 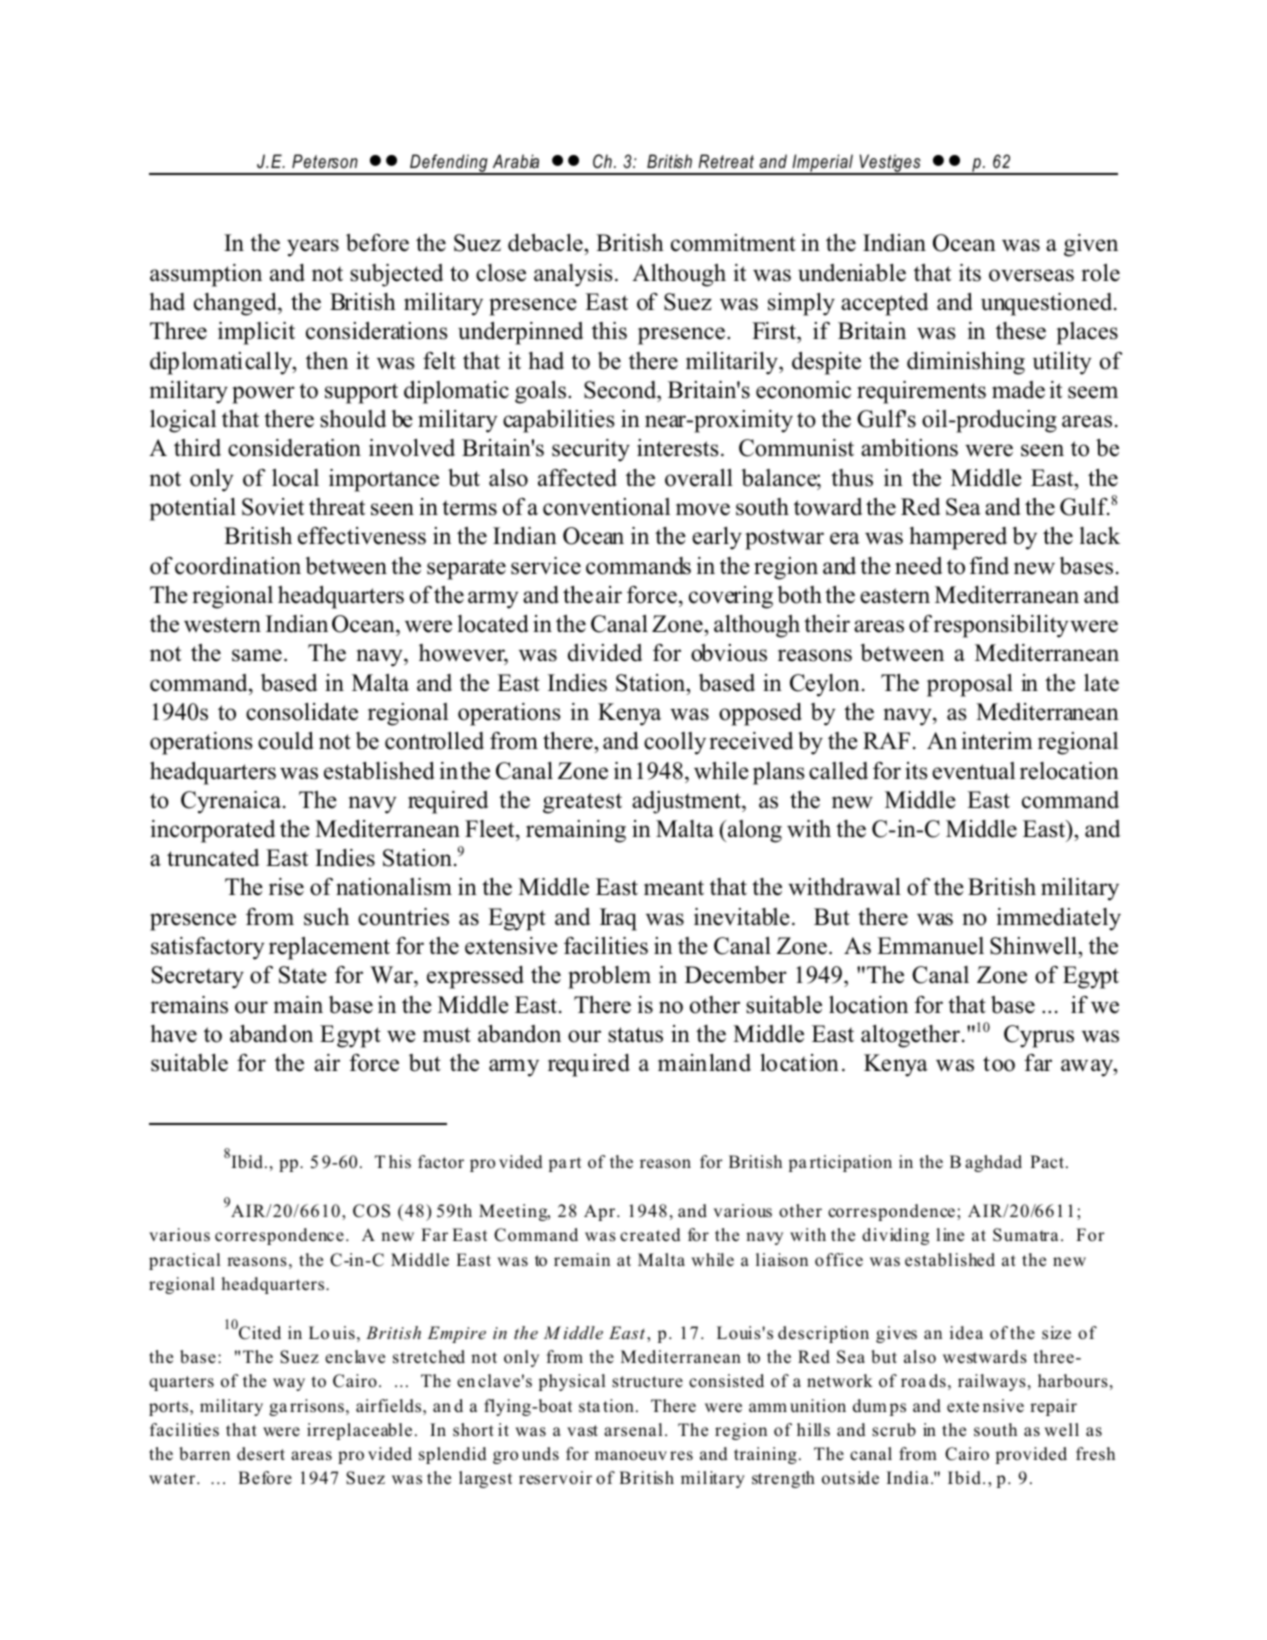 What do you see at coordinates (261, 1454) in the image?
I see `desert` at bounding box center [261, 1454].
